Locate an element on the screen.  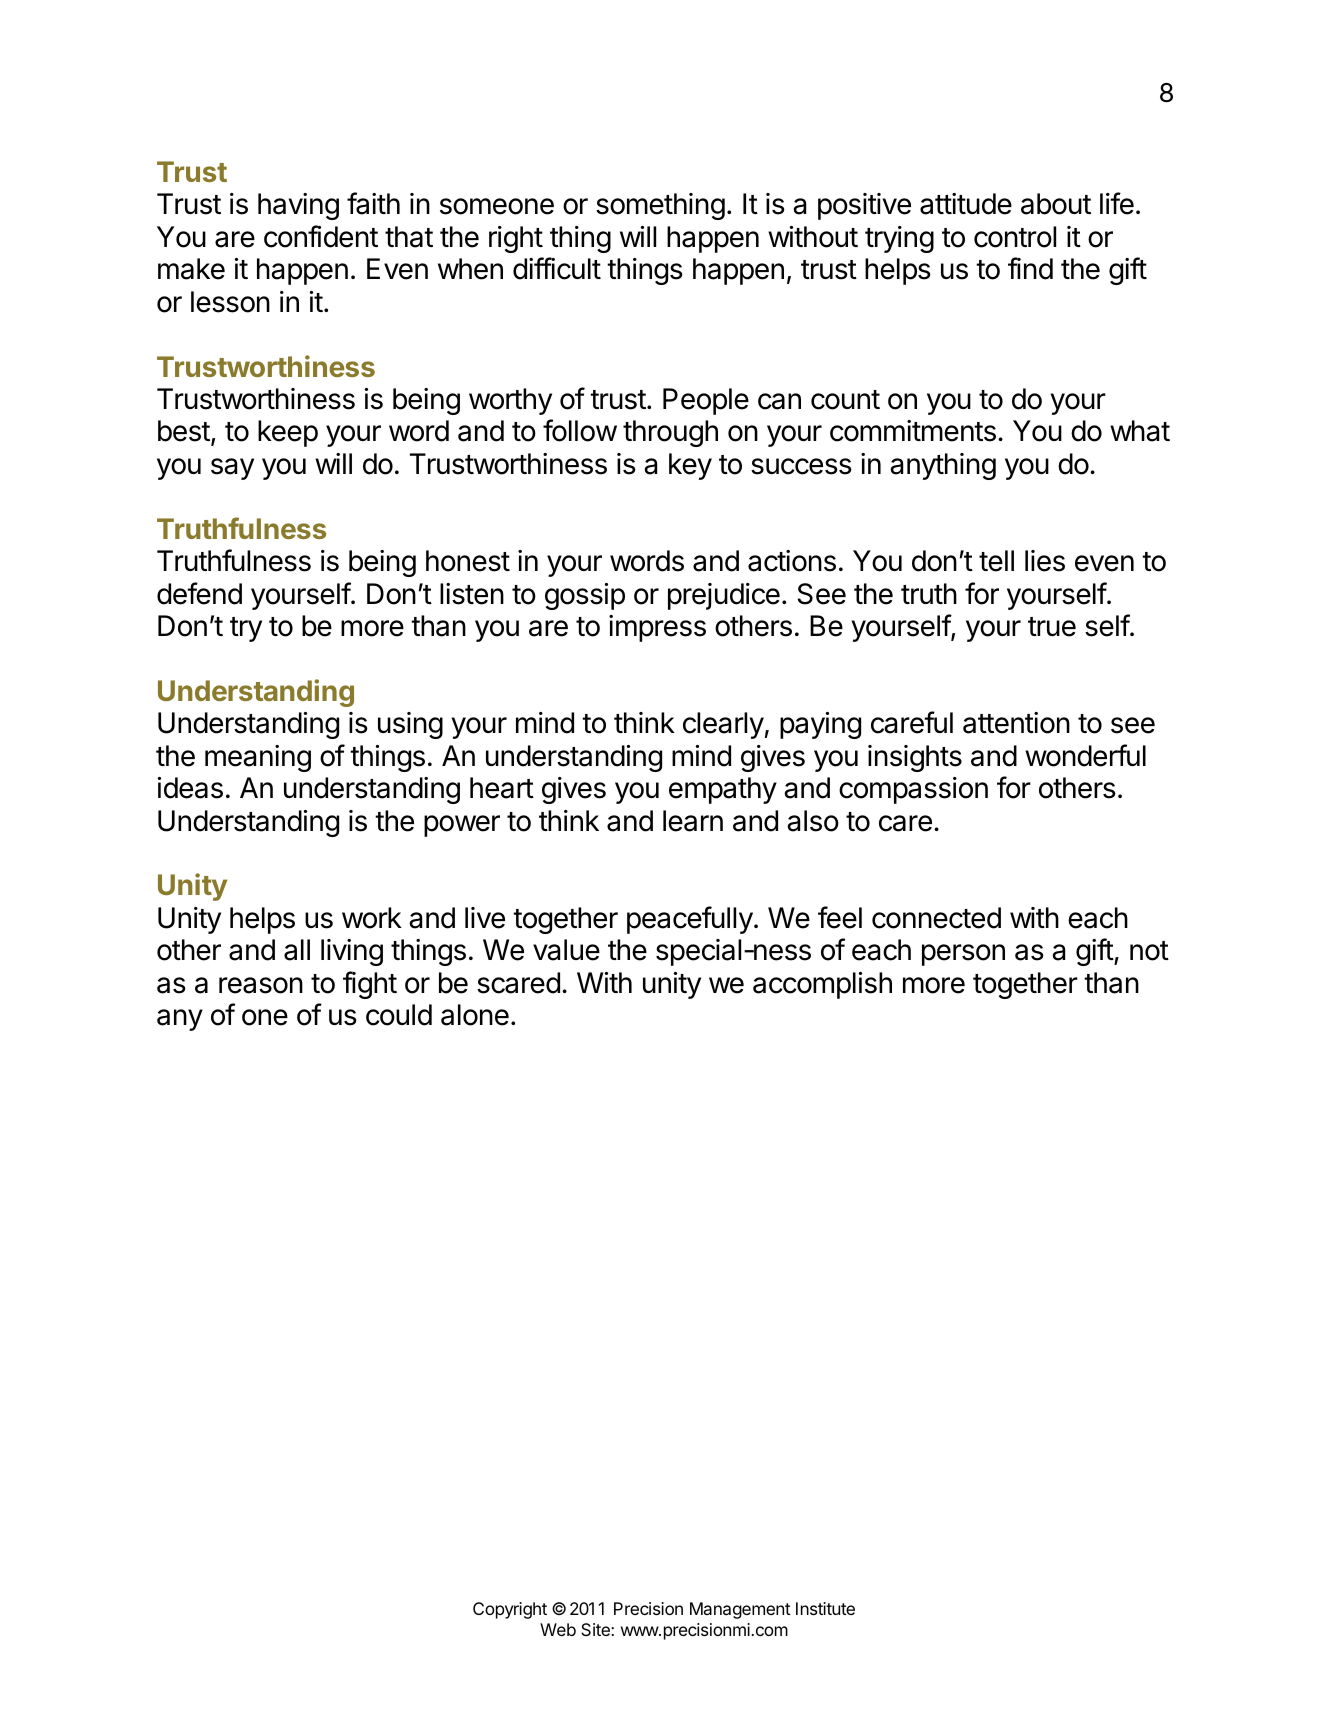
confident is located at coordinates (321, 236).
